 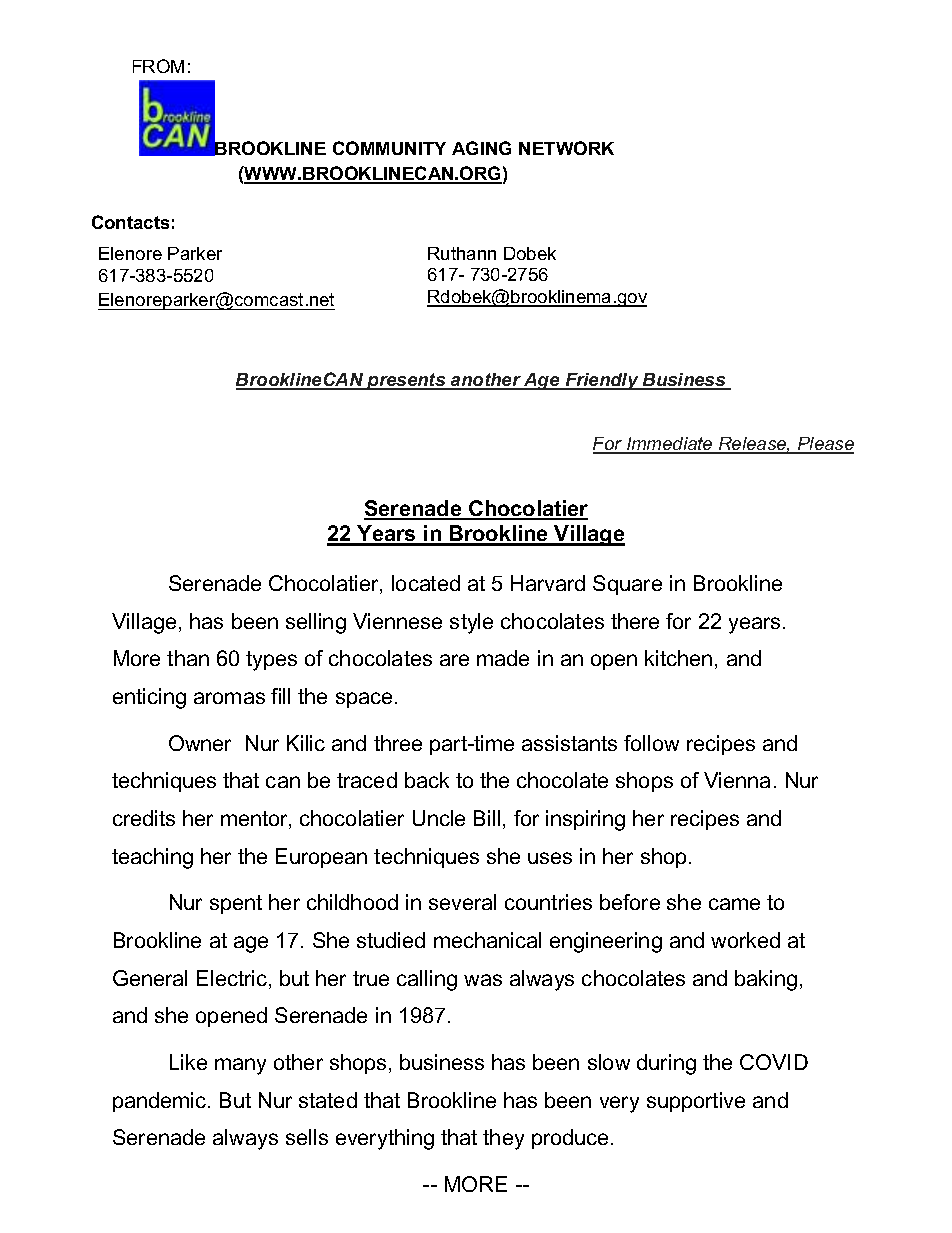 I want to click on AGING, so click(x=481, y=148).
